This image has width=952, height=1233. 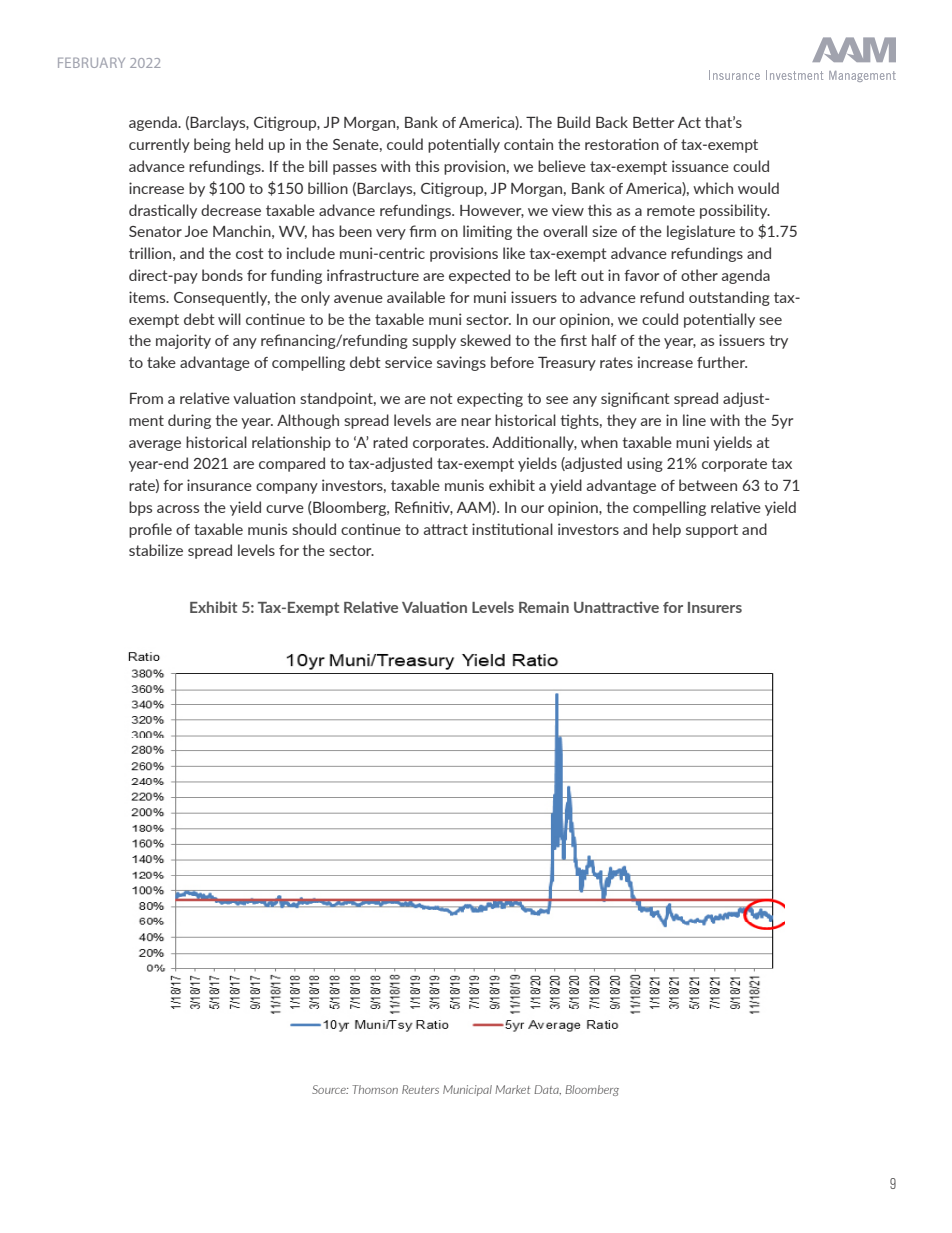 What do you see at coordinates (544, 607) in the image?
I see `Remain` at bounding box center [544, 607].
